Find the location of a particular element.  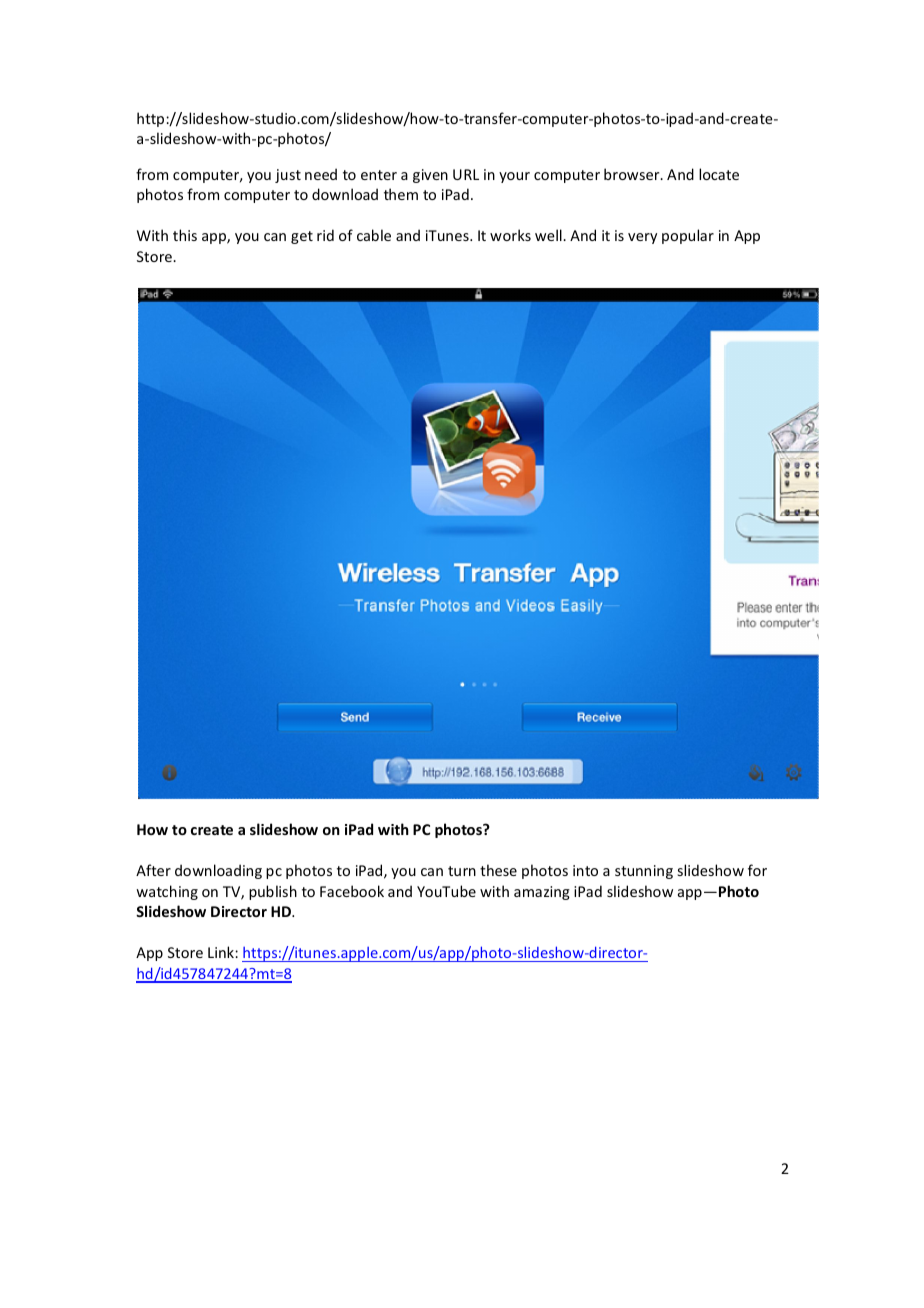

URL is located at coordinates (466, 174).
